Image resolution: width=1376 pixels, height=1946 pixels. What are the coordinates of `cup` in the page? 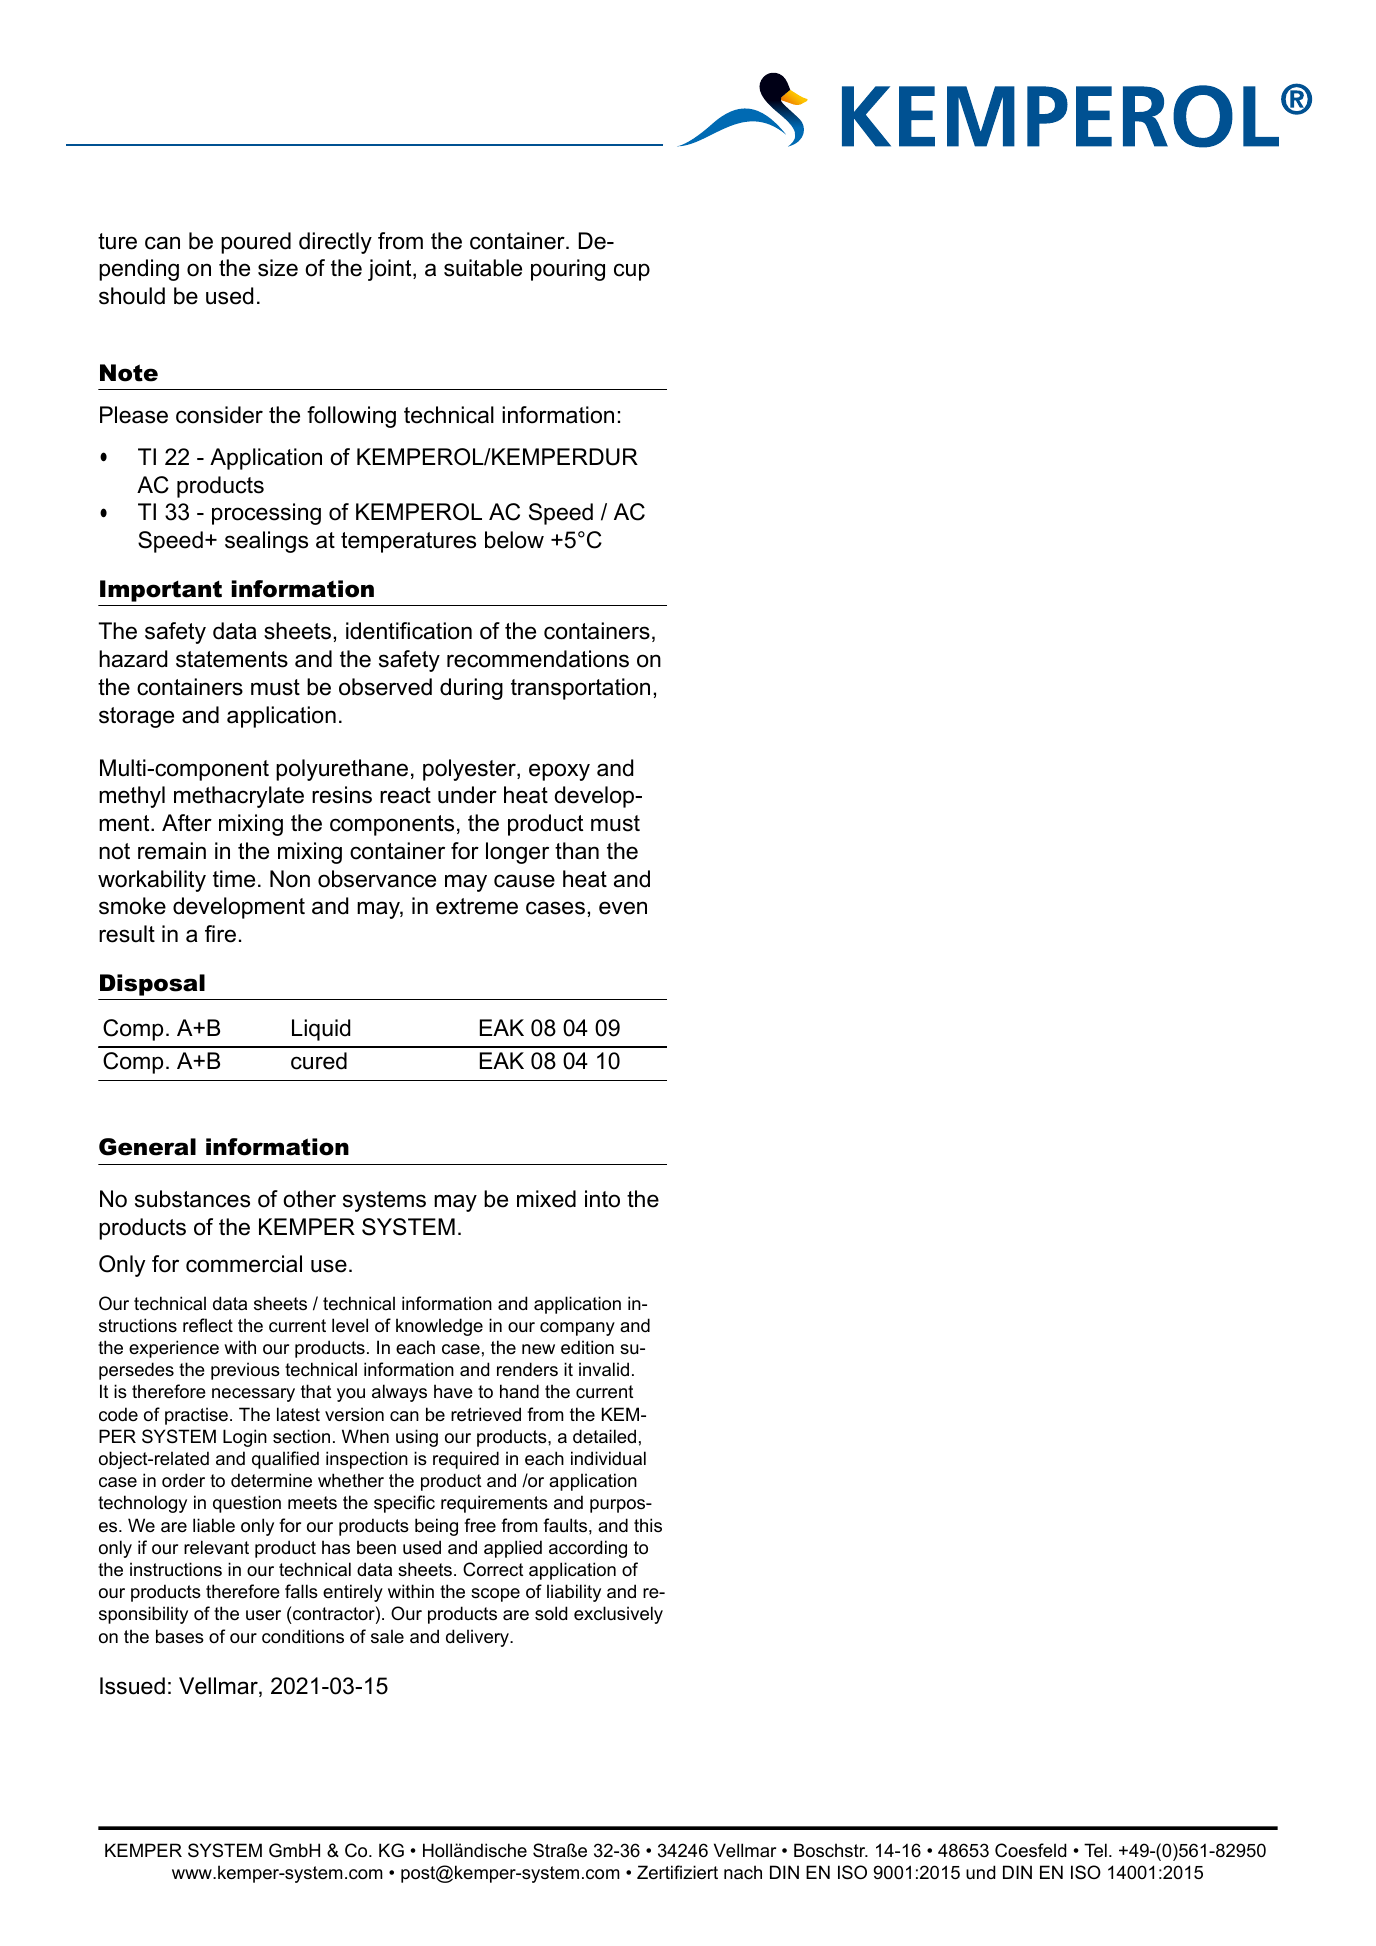 It's located at (632, 272).
